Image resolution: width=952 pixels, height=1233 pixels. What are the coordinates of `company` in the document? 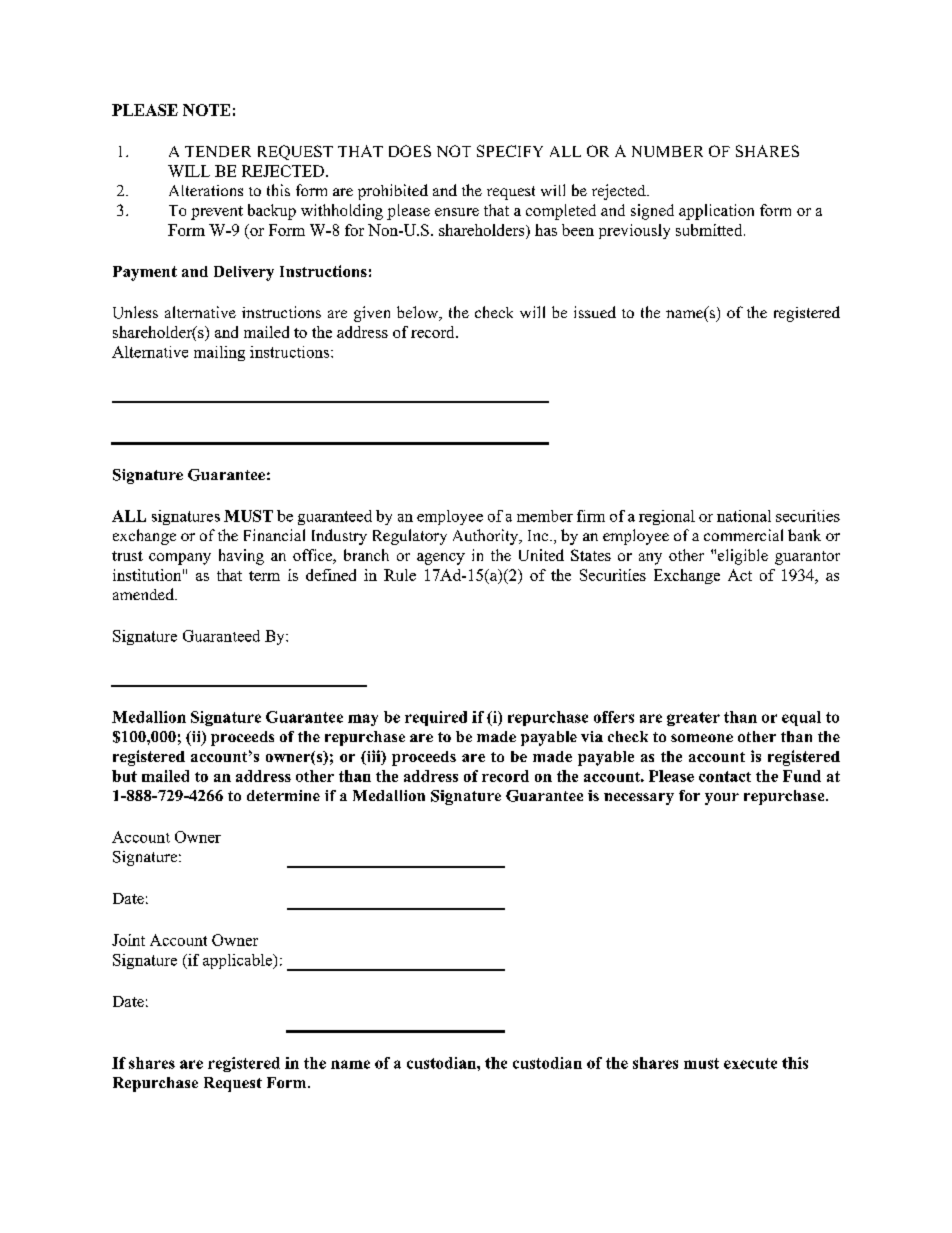 It's located at (180, 559).
